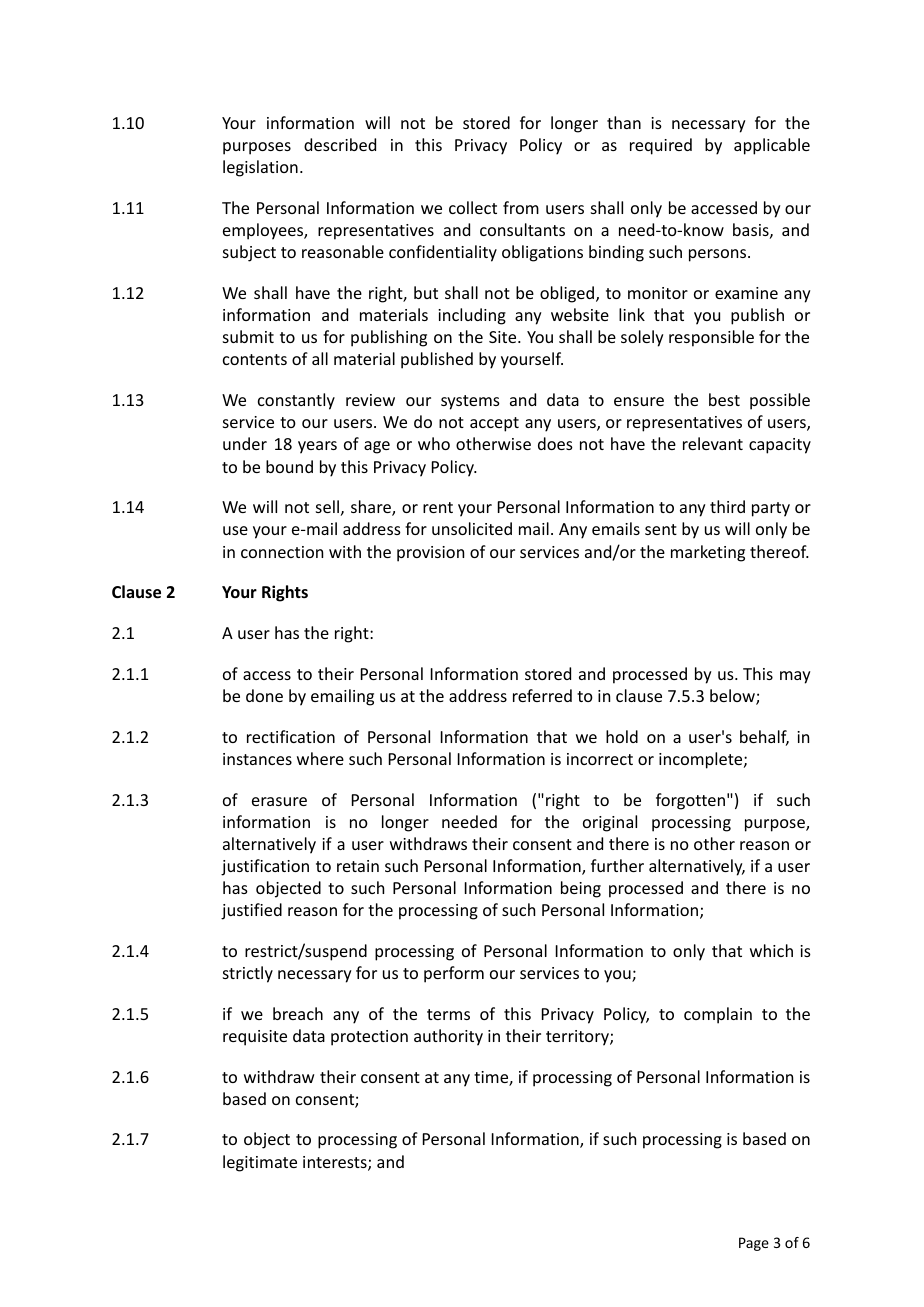 The height and width of the document is (1307, 924). I want to click on behalf, so click(764, 738).
